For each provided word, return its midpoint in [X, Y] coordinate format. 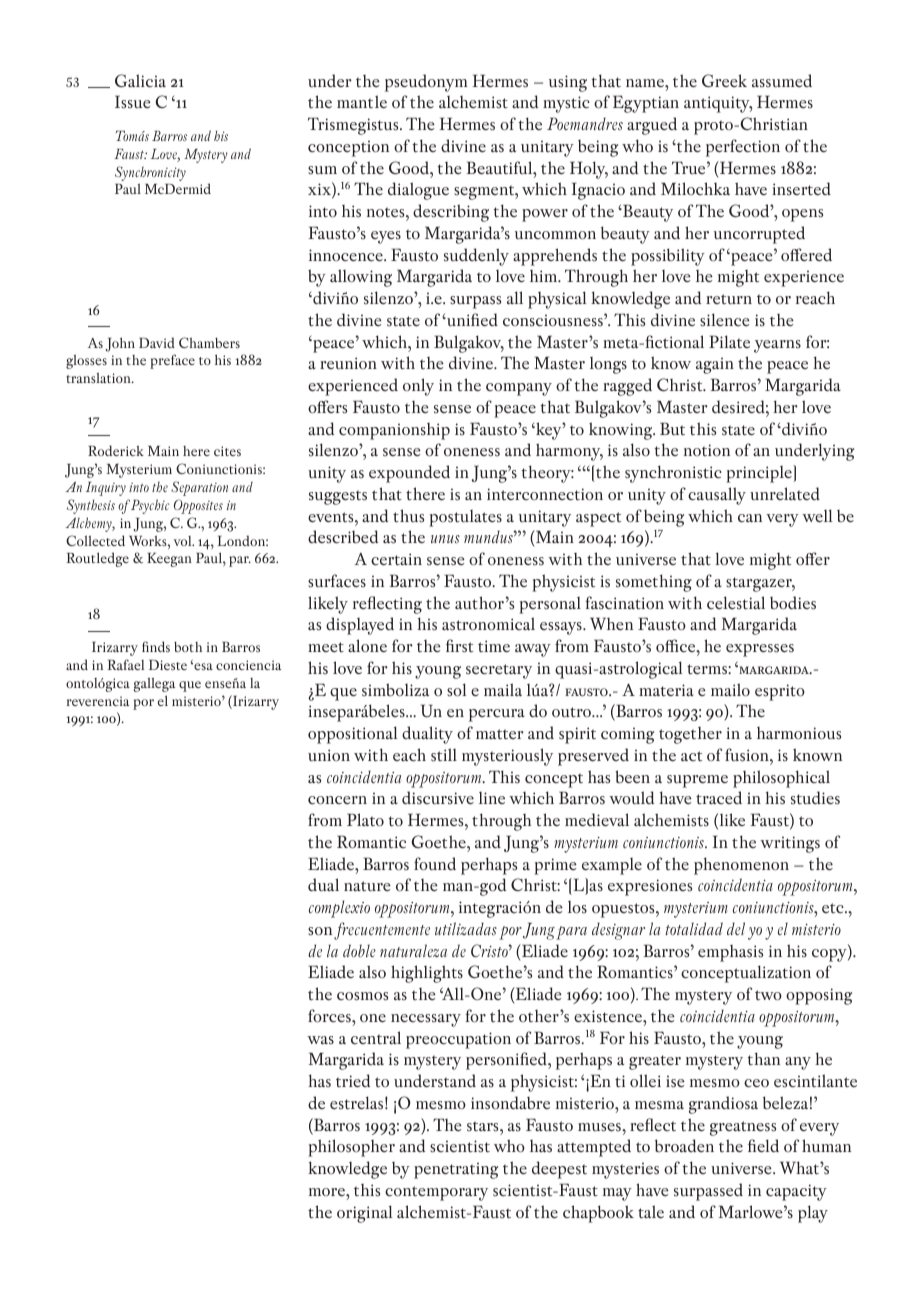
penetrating [456, 1170]
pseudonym [426, 83]
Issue [133, 102]
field [763, 1146]
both [188, 647]
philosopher [351, 1148]
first [459, 646]
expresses [760, 650]
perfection [743, 148]
